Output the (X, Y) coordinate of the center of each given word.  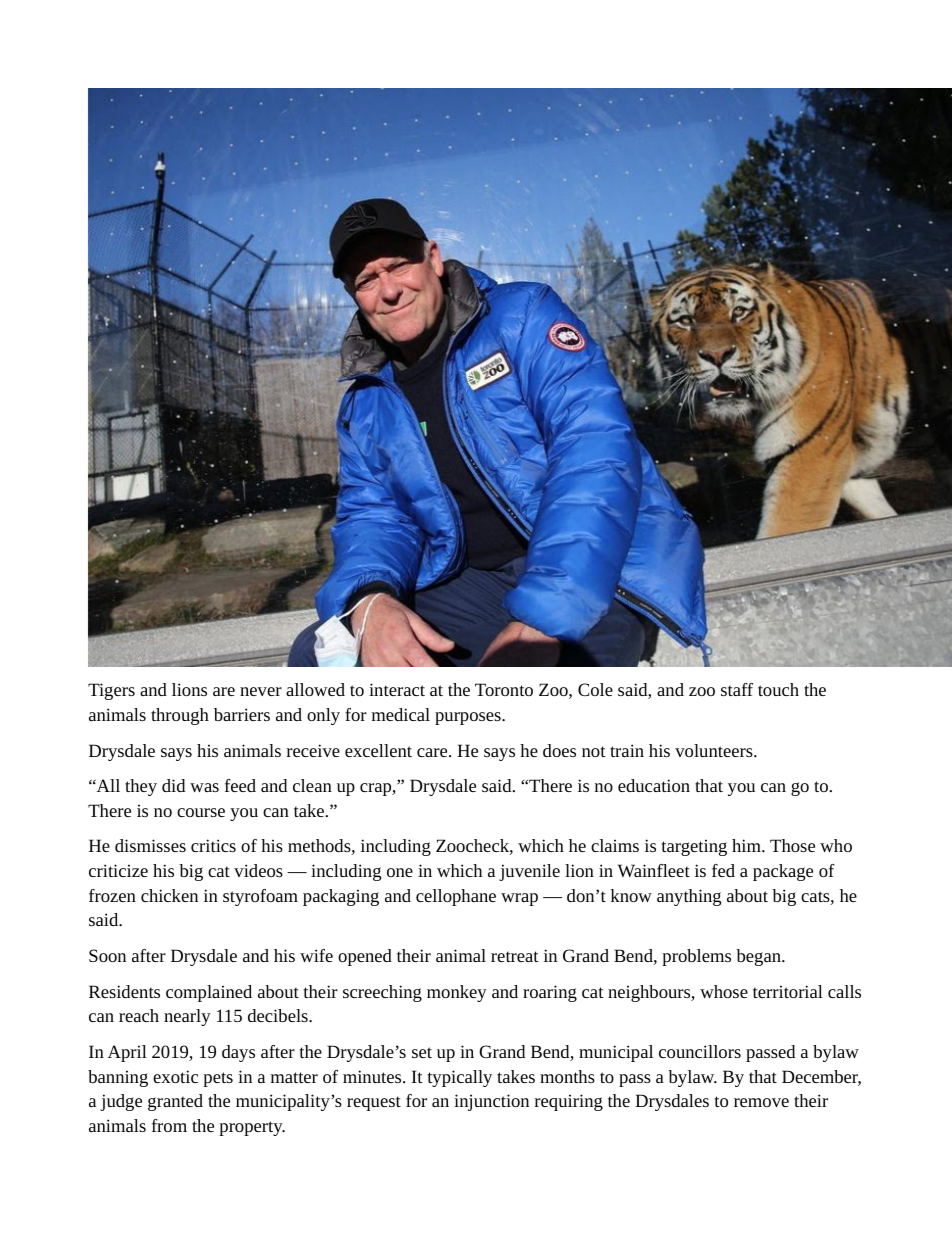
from (169, 1125)
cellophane (456, 897)
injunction (491, 1102)
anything (689, 897)
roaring (550, 993)
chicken (169, 895)
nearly (187, 1017)
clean (312, 785)
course (201, 812)
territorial (788, 991)
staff (737, 689)
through (180, 716)
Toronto (504, 689)
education (654, 785)
